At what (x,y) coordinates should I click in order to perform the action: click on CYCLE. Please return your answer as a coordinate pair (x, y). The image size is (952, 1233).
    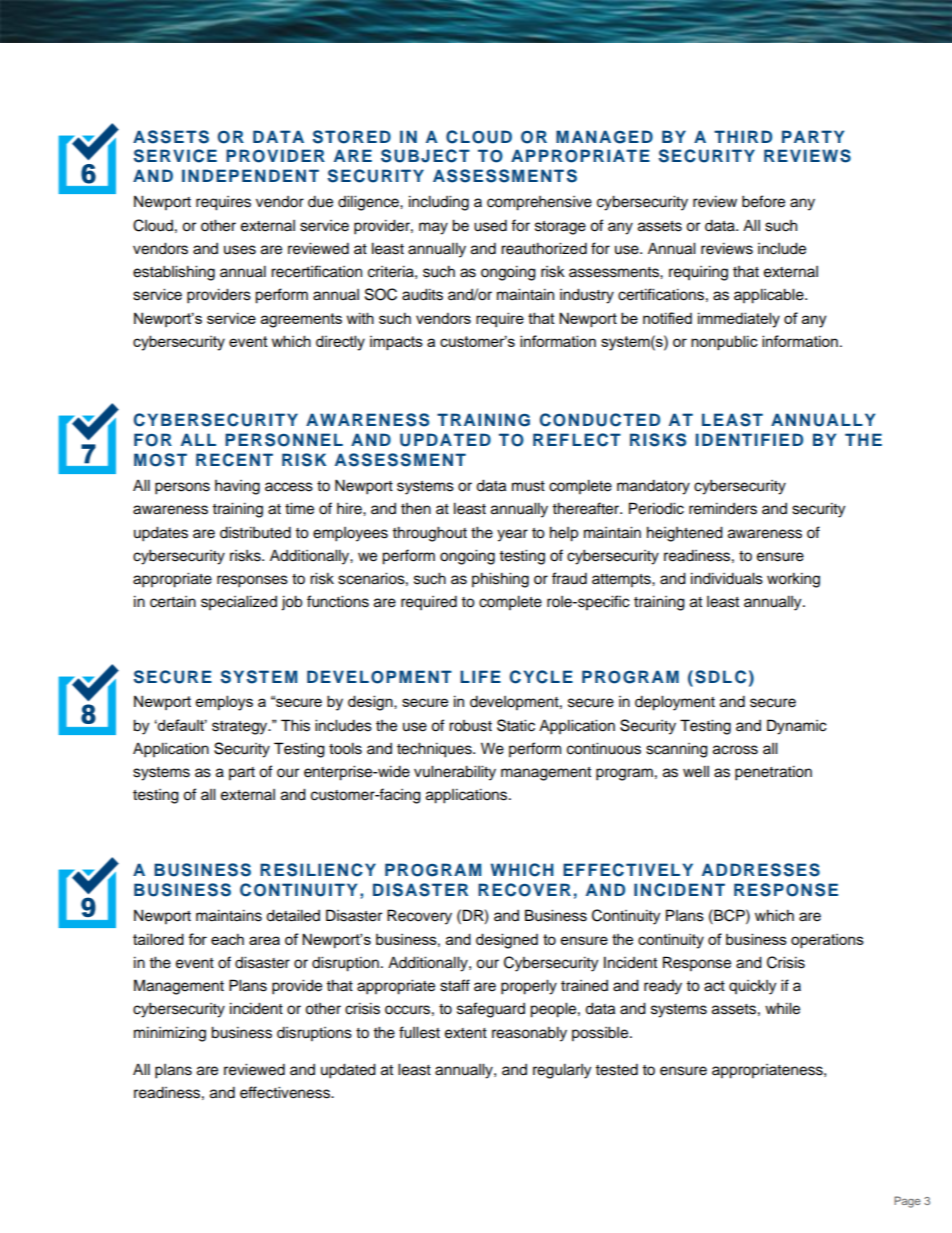
    Looking at the image, I should click on (541, 677).
